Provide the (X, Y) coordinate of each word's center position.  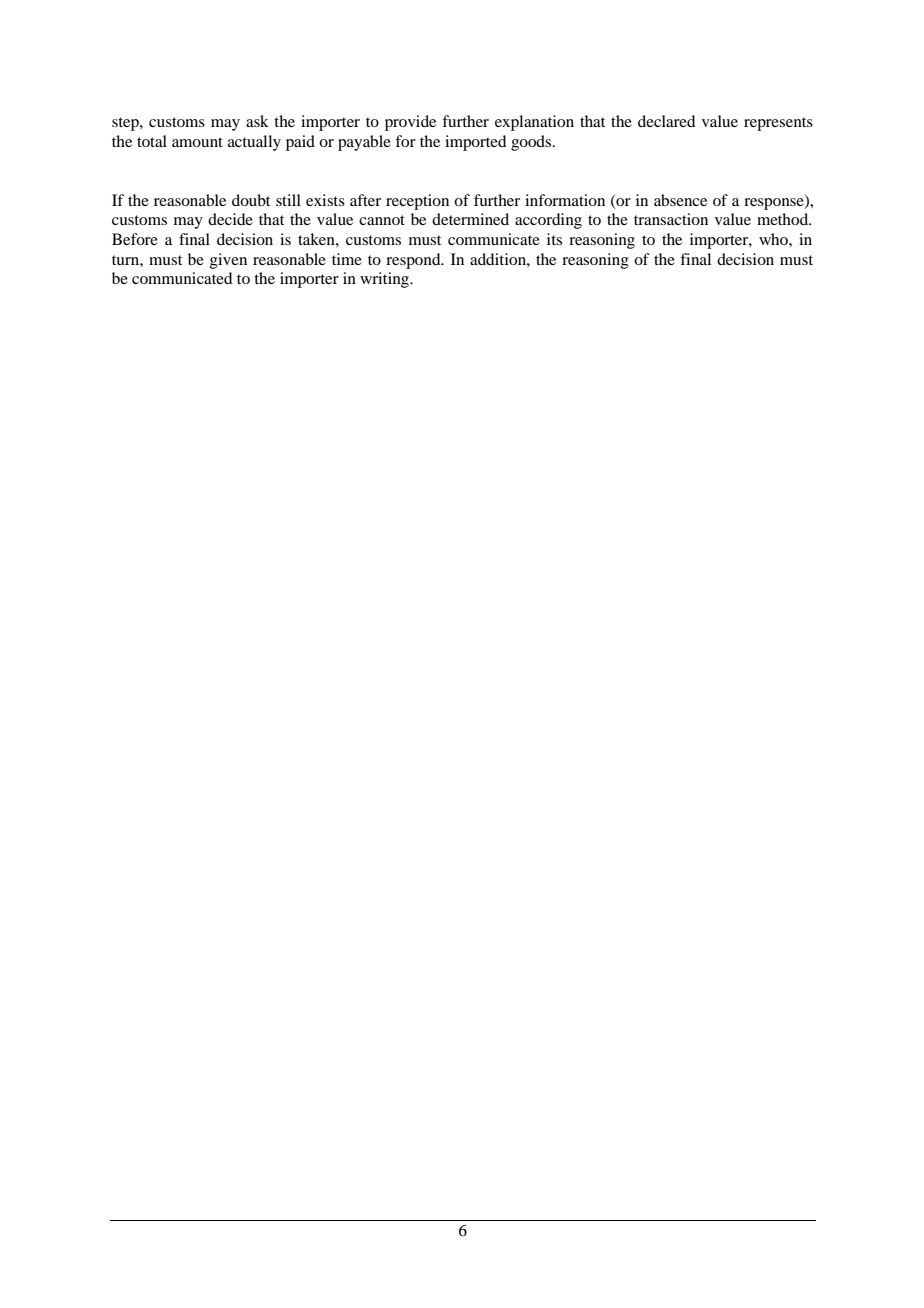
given (228, 261)
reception (417, 202)
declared (666, 121)
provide (410, 123)
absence (680, 200)
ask (257, 121)
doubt (251, 200)
